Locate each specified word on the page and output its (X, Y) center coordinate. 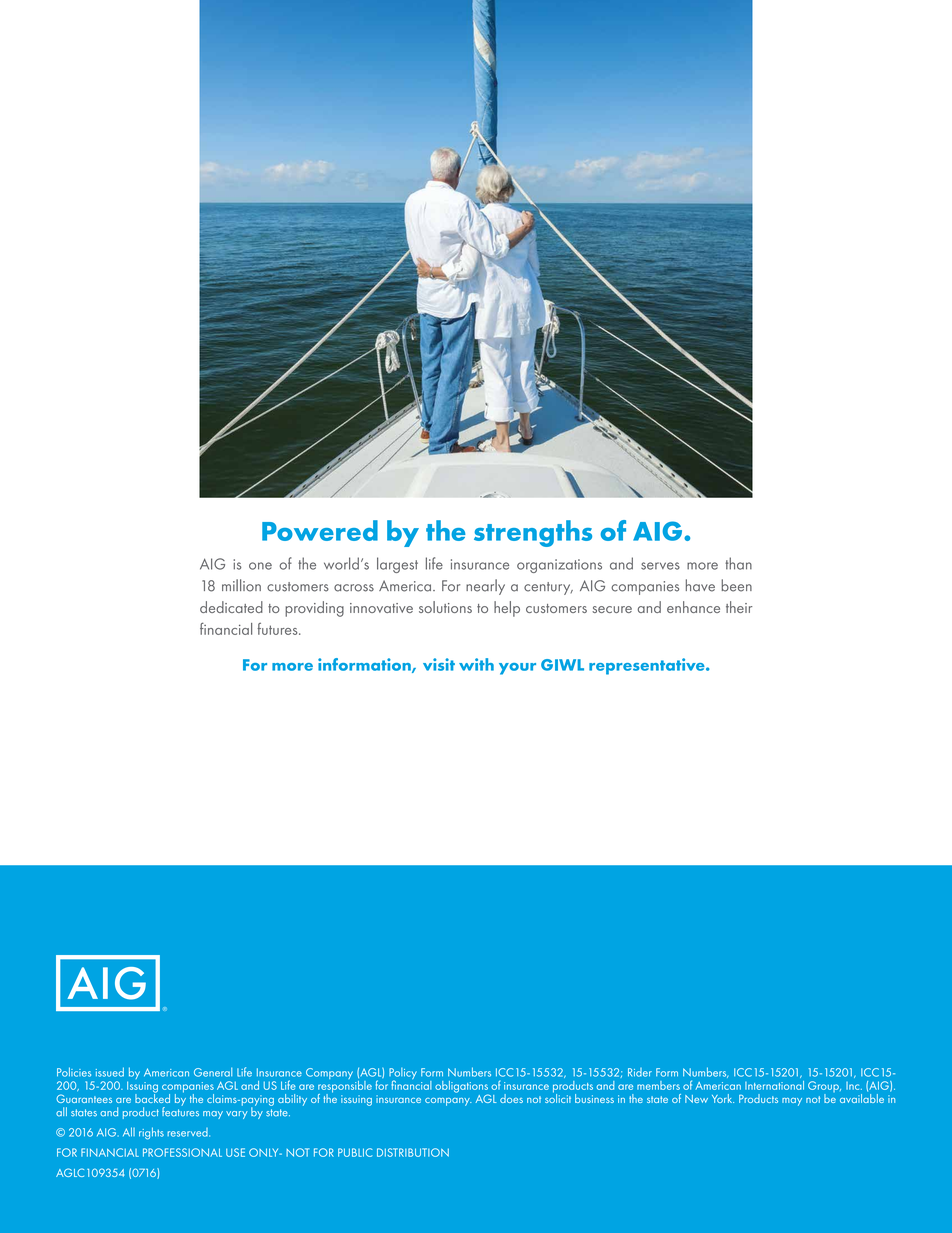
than (738, 563)
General (213, 1072)
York (723, 1098)
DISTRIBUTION (413, 1152)
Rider (640, 1072)
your (517, 669)
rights (151, 1133)
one (260, 566)
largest (397, 565)
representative (648, 666)
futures (278, 629)
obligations (462, 1088)
